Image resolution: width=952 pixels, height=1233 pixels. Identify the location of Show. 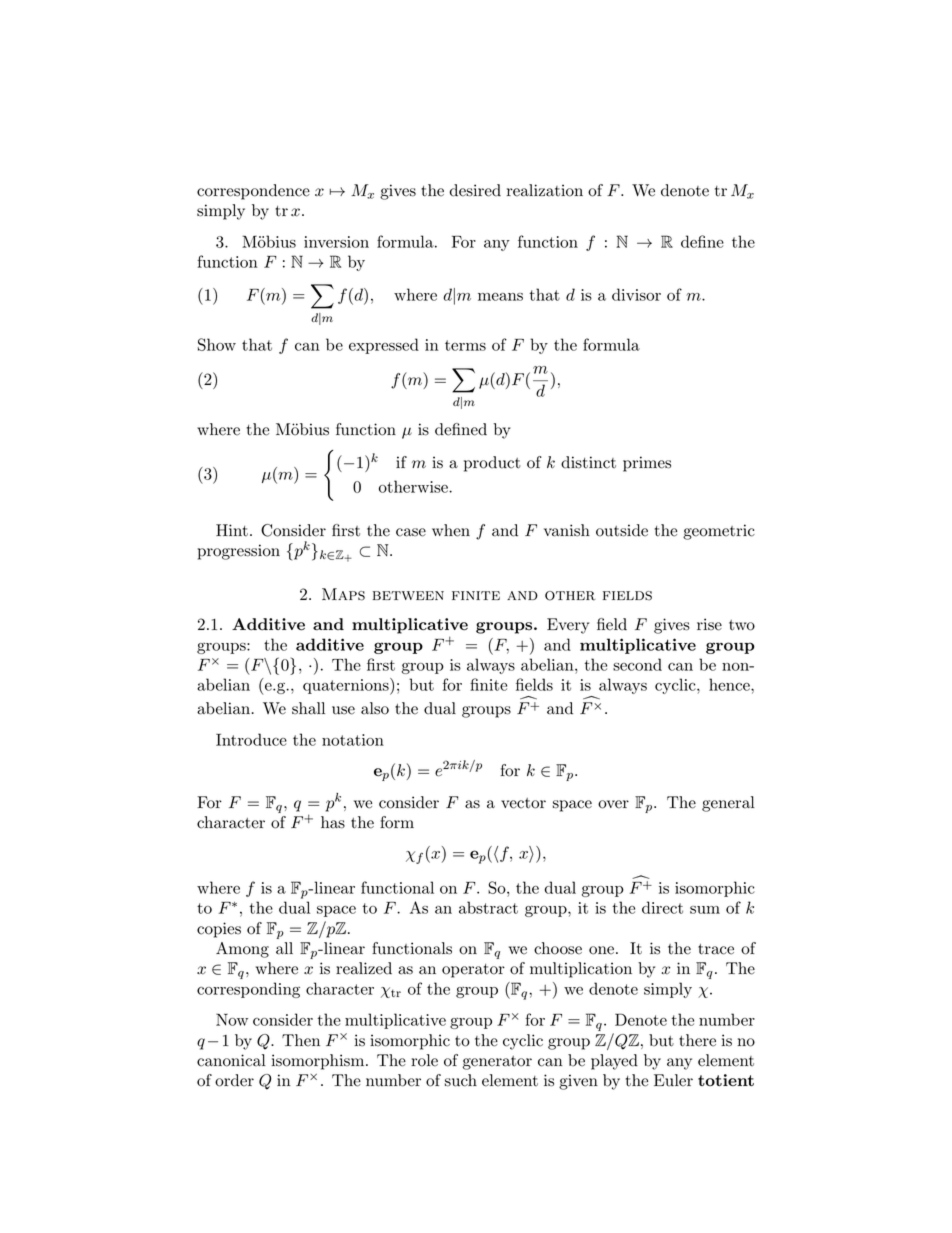
(217, 344).
